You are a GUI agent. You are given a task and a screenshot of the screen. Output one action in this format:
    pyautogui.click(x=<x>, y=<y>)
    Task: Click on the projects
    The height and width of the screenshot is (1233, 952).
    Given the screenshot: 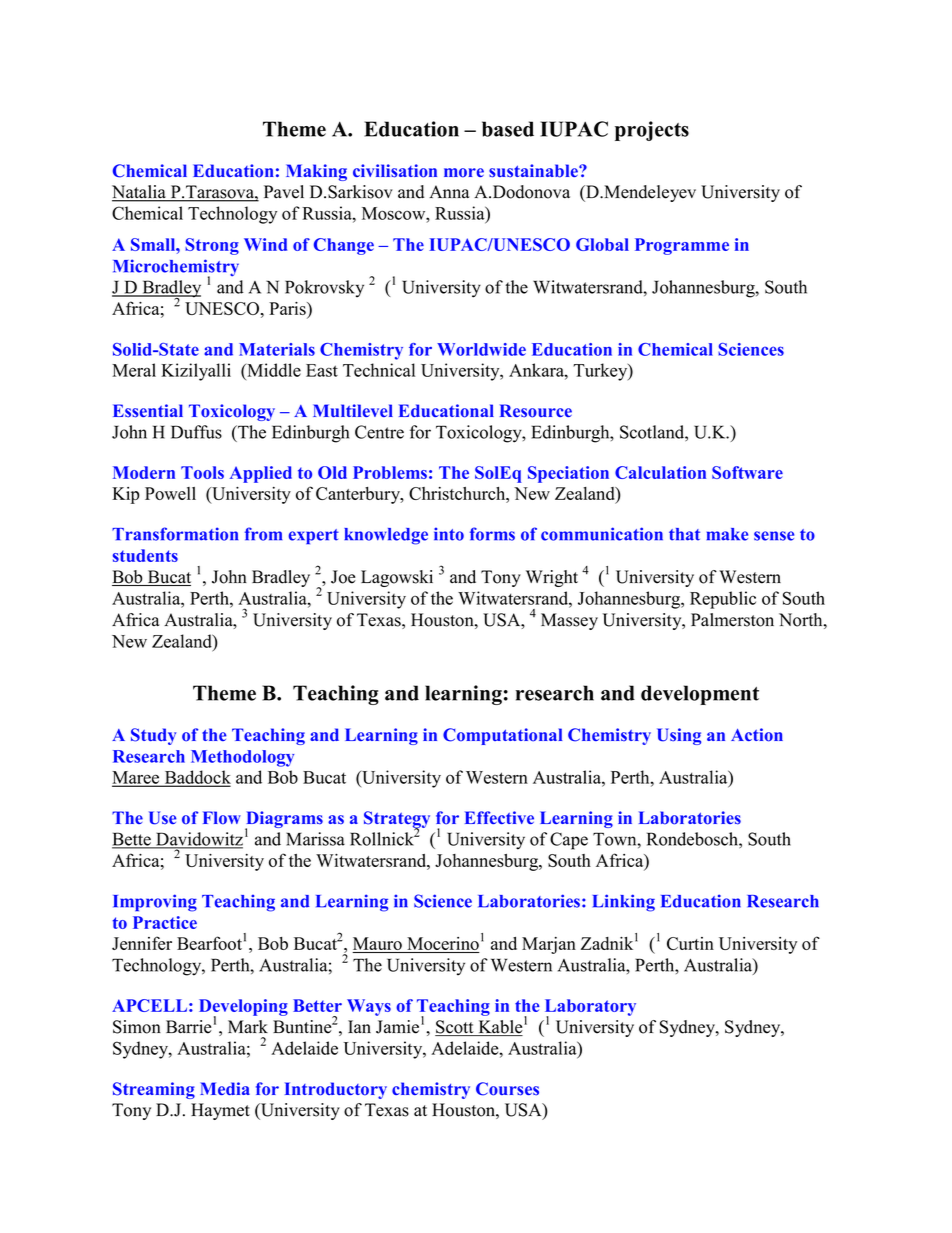 What is the action you would take?
    pyautogui.click(x=652, y=131)
